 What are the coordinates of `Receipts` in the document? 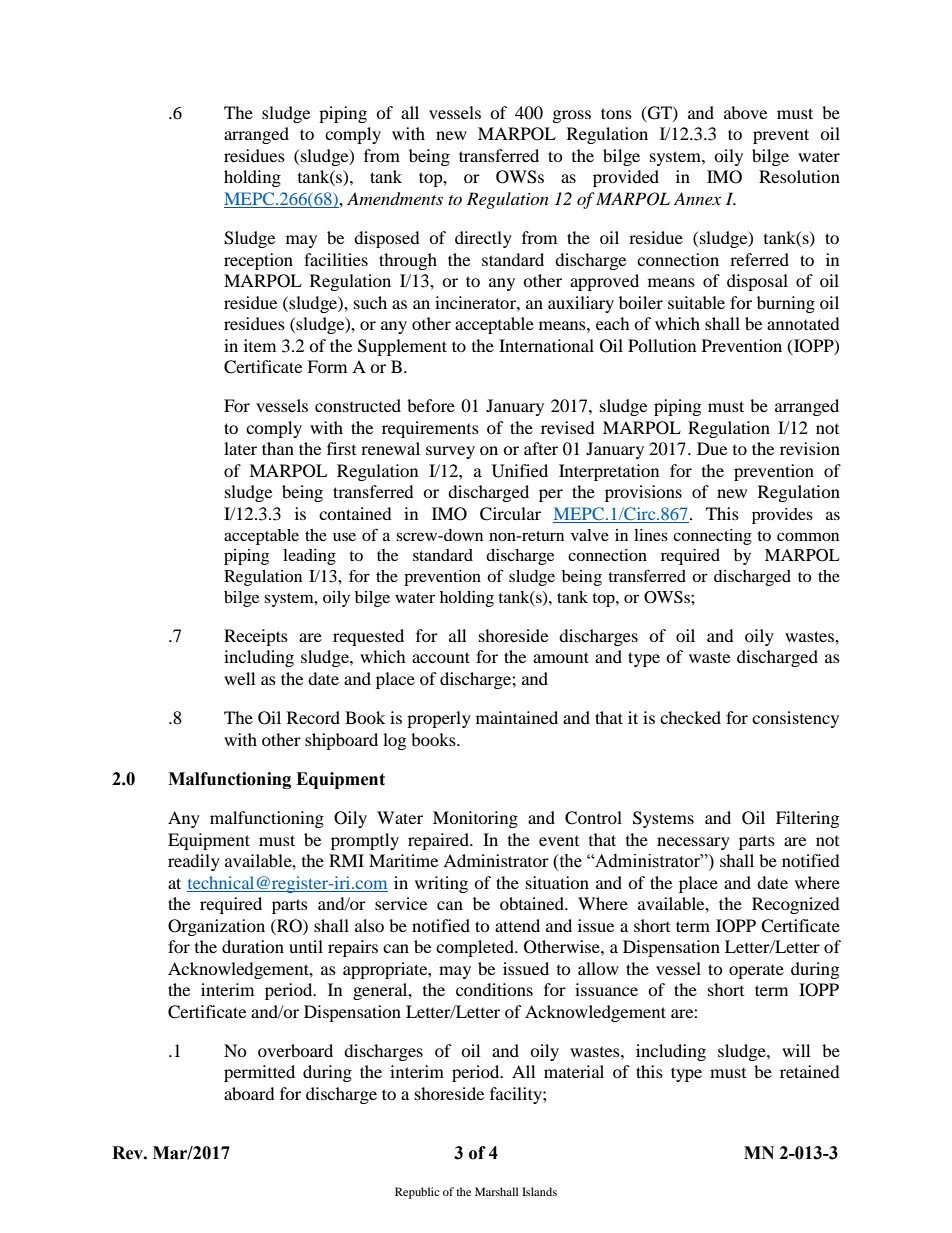 It's located at (256, 637).
